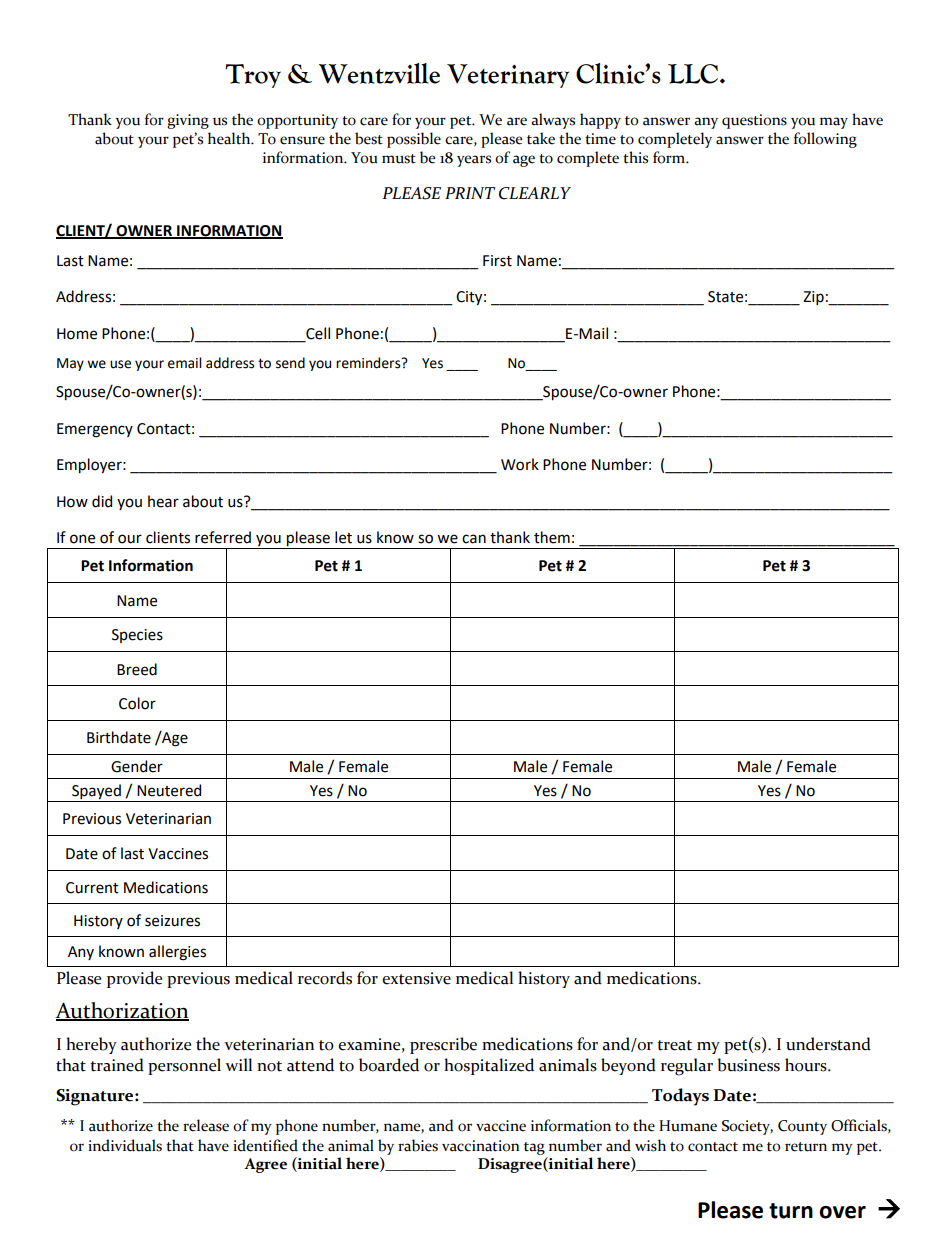 Image resolution: width=952 pixels, height=1233 pixels. I want to click on giving, so click(188, 121).
